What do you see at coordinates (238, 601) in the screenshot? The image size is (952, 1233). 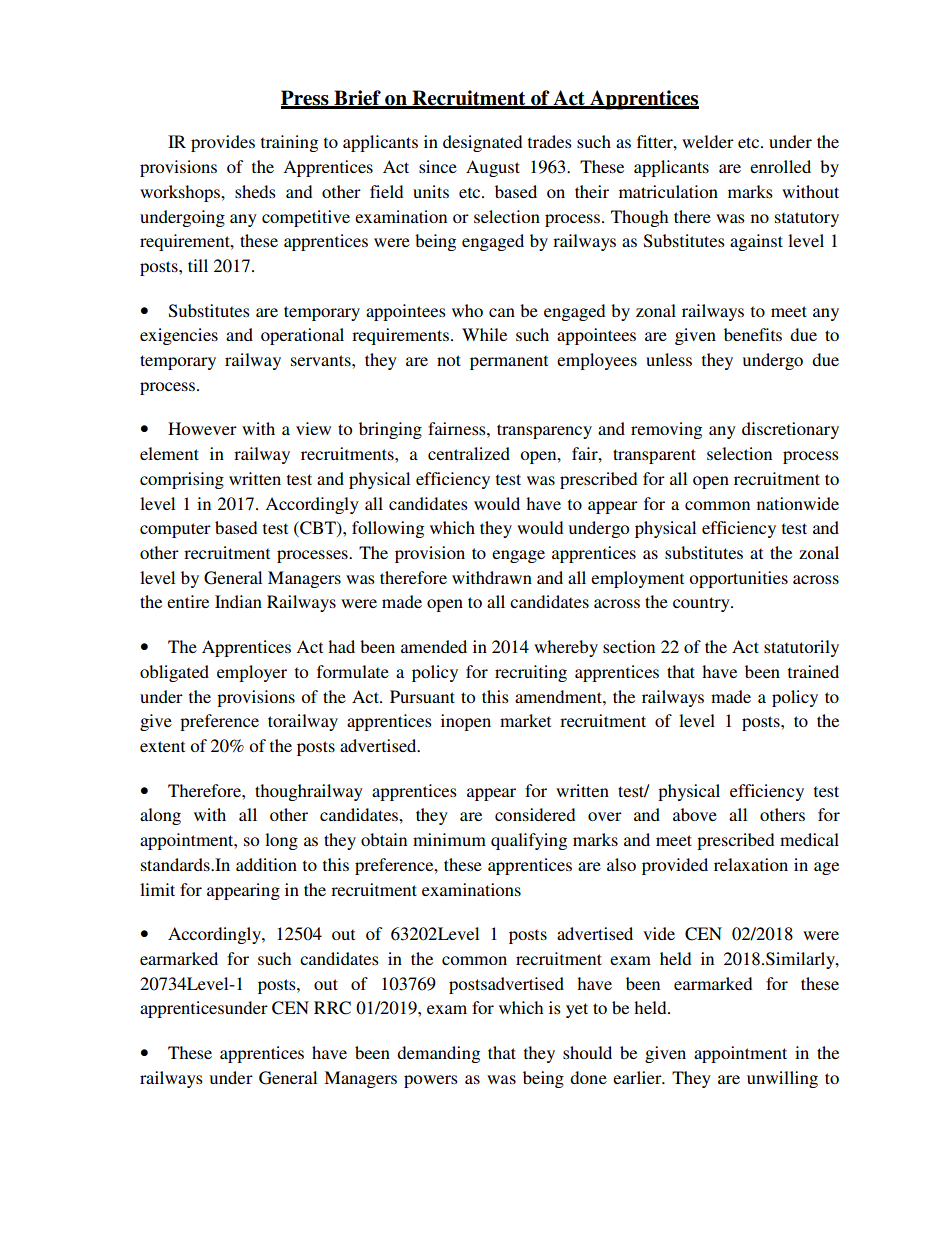 I see `Indian` at bounding box center [238, 601].
